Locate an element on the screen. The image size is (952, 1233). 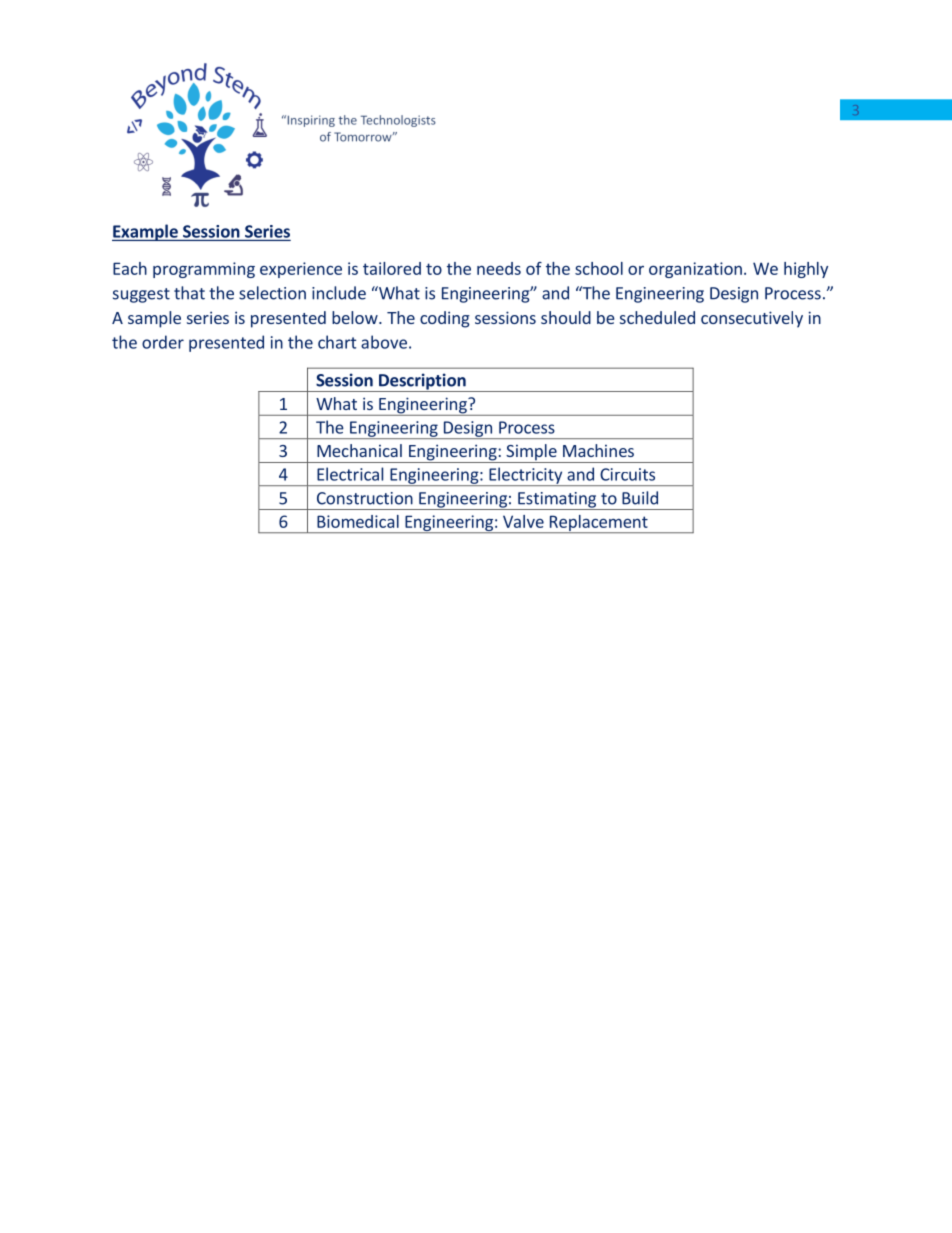
Simple is located at coordinates (531, 453).
